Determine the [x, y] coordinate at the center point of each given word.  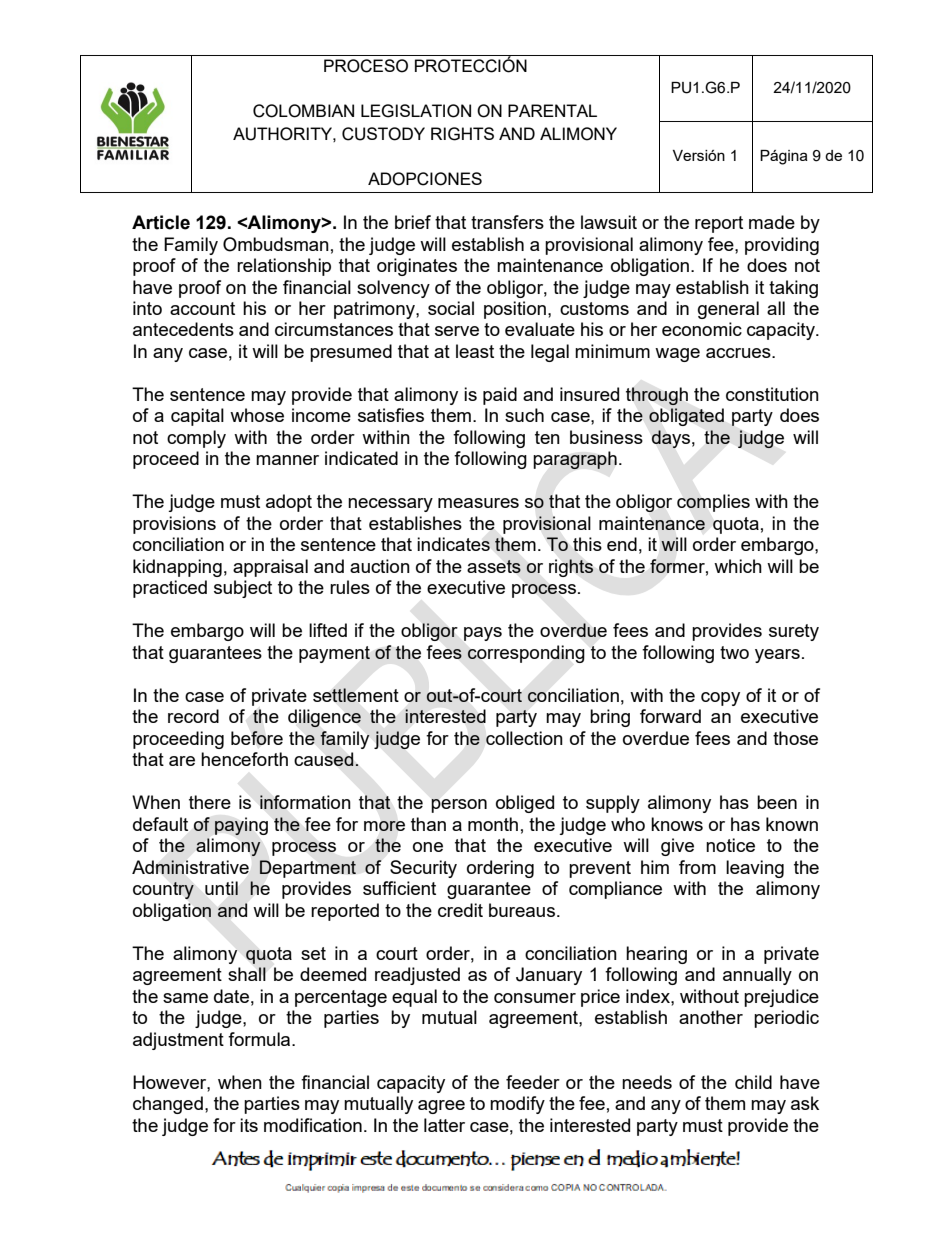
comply [196, 439]
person [459, 806]
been [777, 802]
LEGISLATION [416, 111]
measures [478, 503]
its [249, 1125]
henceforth [244, 759]
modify [517, 1105]
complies [713, 503]
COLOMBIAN [303, 111]
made [772, 222]
